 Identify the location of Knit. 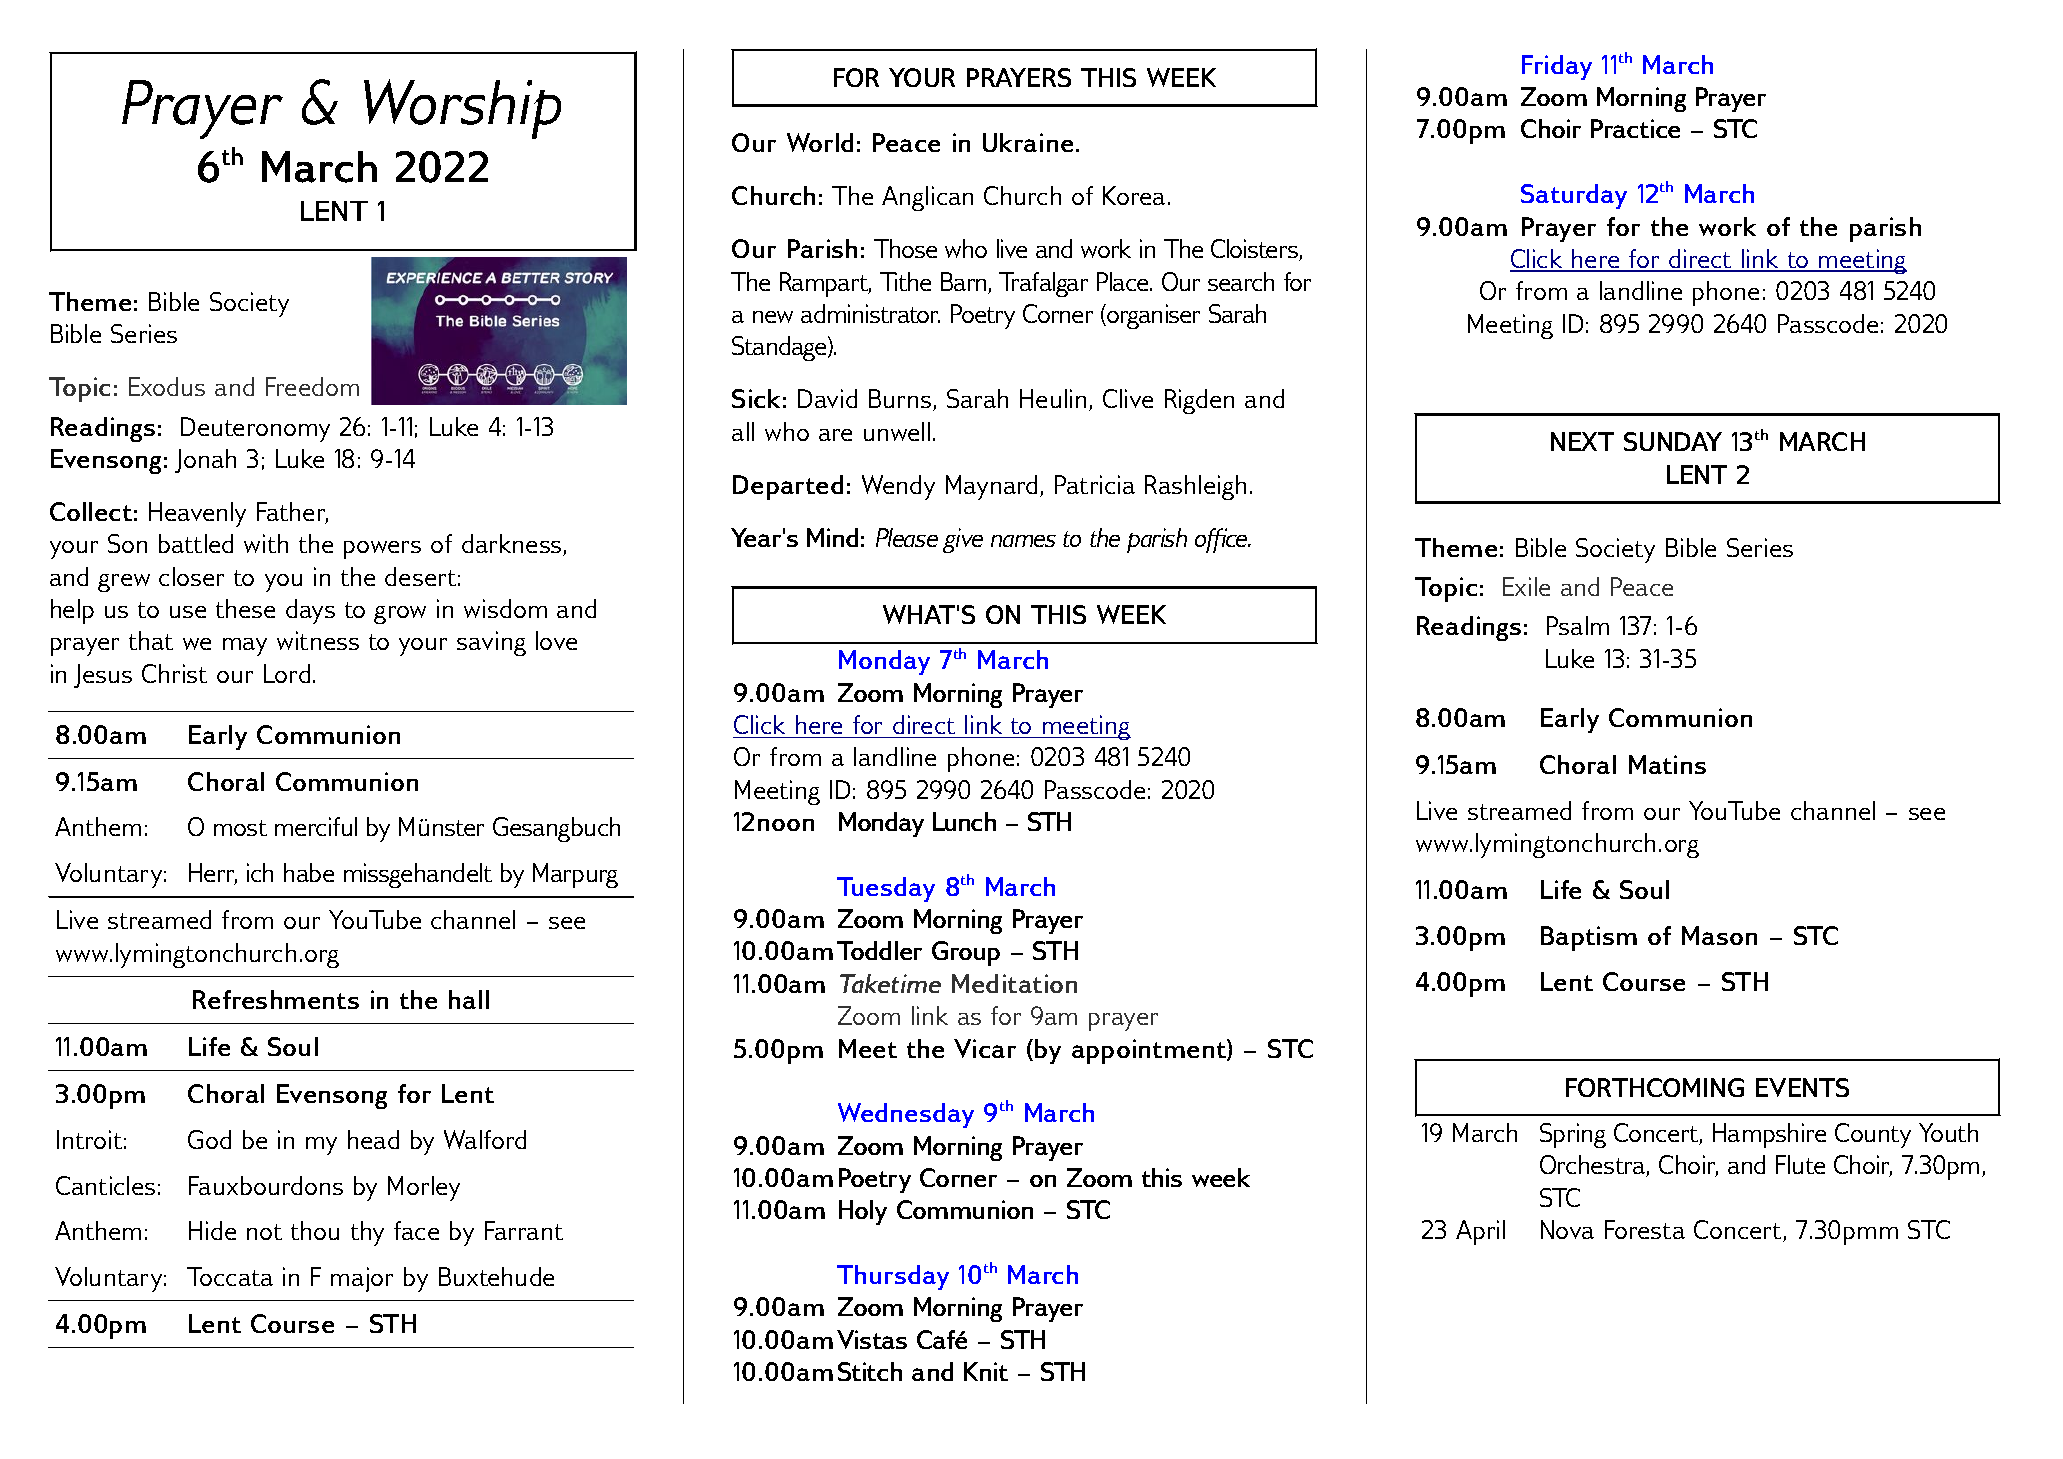
(986, 1371).
